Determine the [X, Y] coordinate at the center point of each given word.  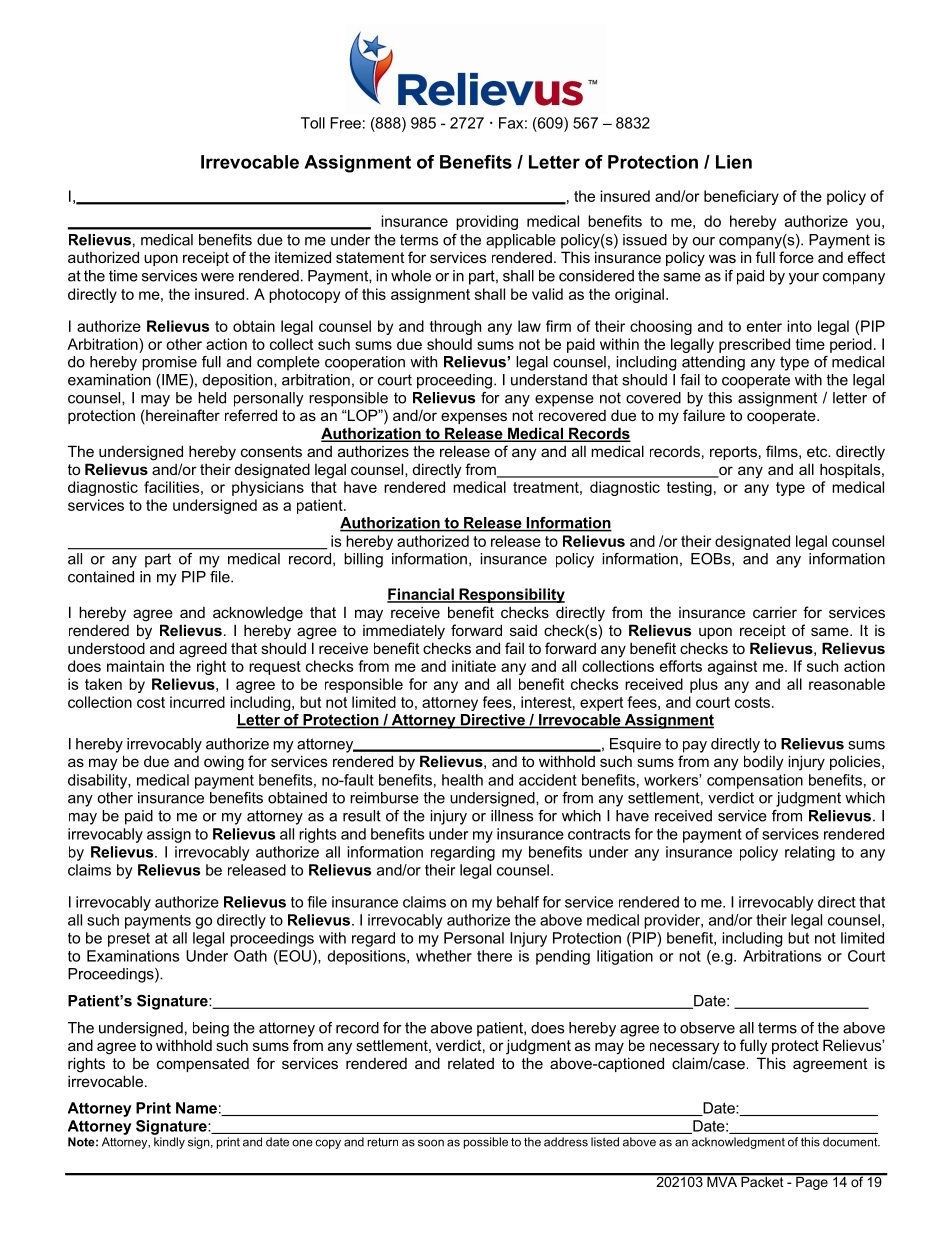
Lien [734, 162]
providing [487, 222]
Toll [313, 123]
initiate [474, 666]
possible [486, 1143]
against [732, 667]
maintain [135, 666]
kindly [169, 1143]
